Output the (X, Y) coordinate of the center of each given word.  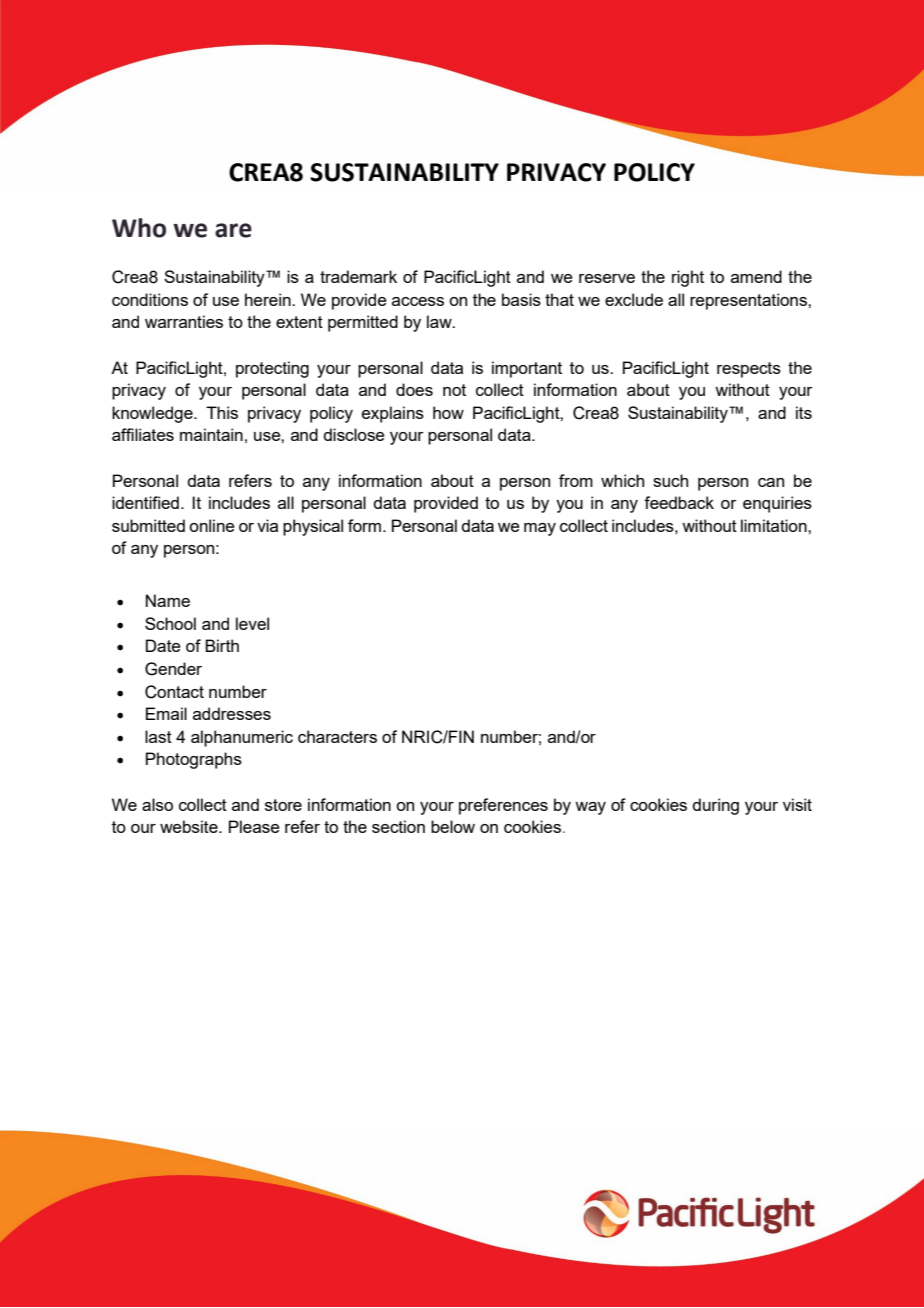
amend (756, 276)
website (190, 826)
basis (521, 299)
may (540, 529)
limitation (775, 525)
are (233, 230)
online (212, 525)
